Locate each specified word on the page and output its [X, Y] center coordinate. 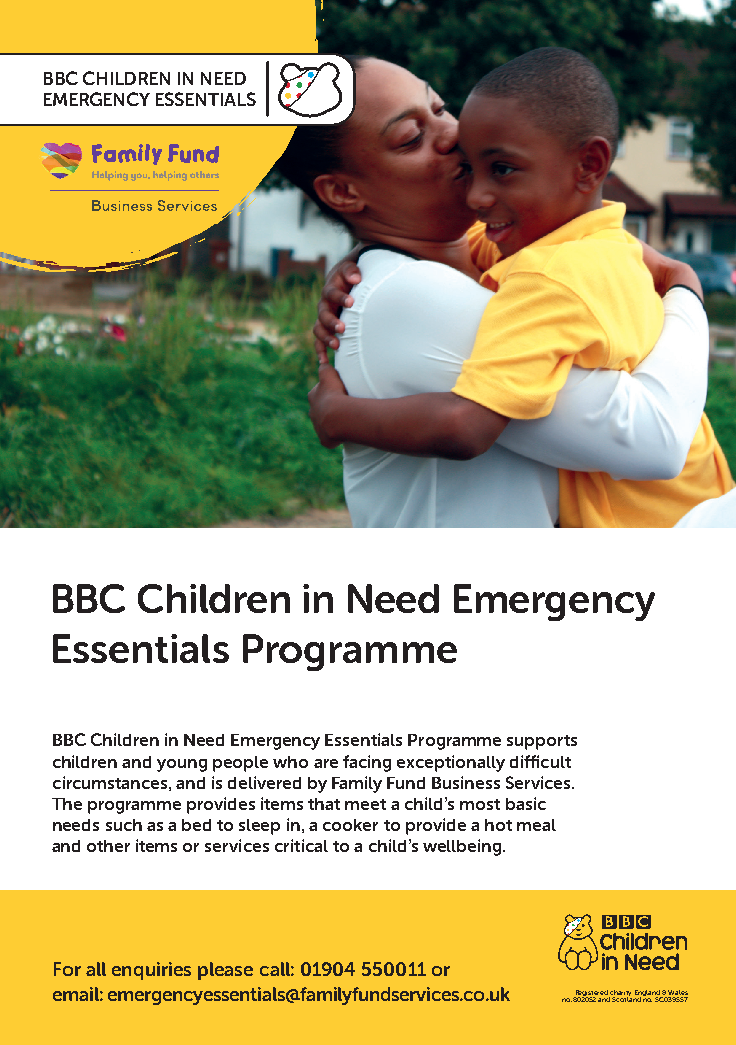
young [182, 765]
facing [367, 763]
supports [542, 742]
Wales [678, 992]
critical [301, 845]
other [108, 846]
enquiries [151, 971]
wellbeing [463, 847]
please [225, 971]
